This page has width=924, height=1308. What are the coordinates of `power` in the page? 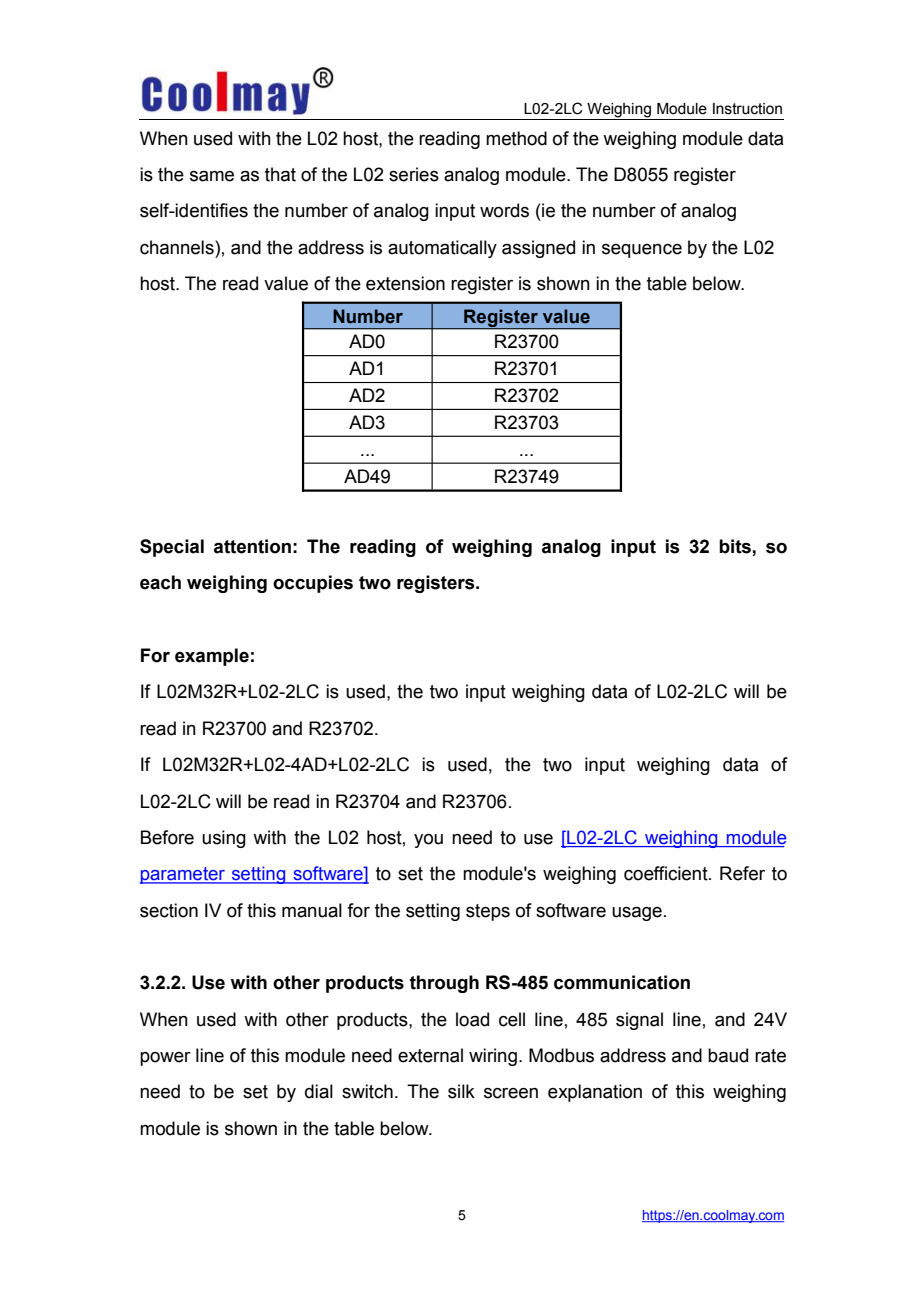 It's located at (165, 1059).
